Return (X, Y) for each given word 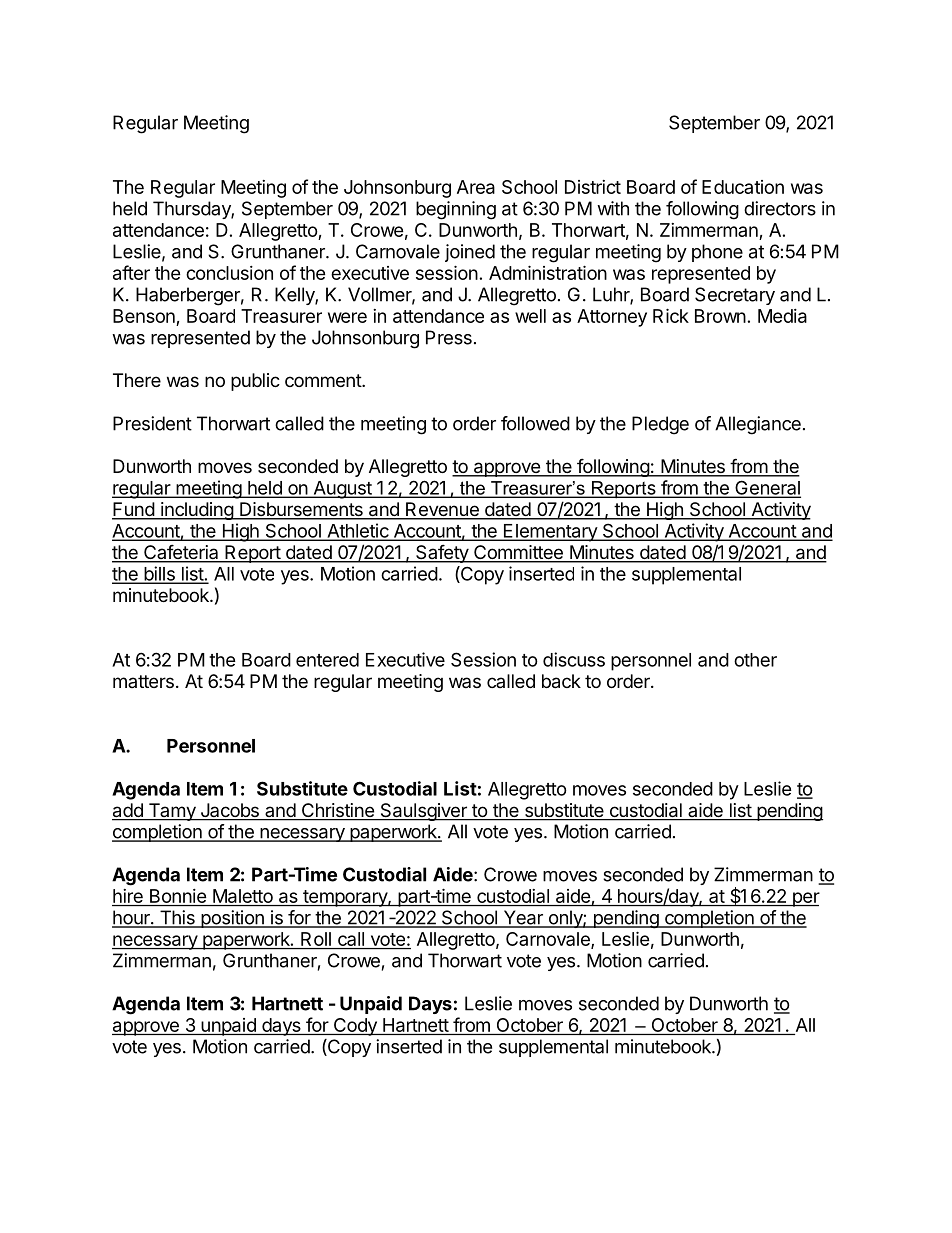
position (232, 919)
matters (143, 681)
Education (743, 187)
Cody (355, 1027)
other (755, 660)
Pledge (660, 425)
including (197, 511)
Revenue (442, 510)
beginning (456, 210)
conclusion (229, 273)
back (561, 681)
